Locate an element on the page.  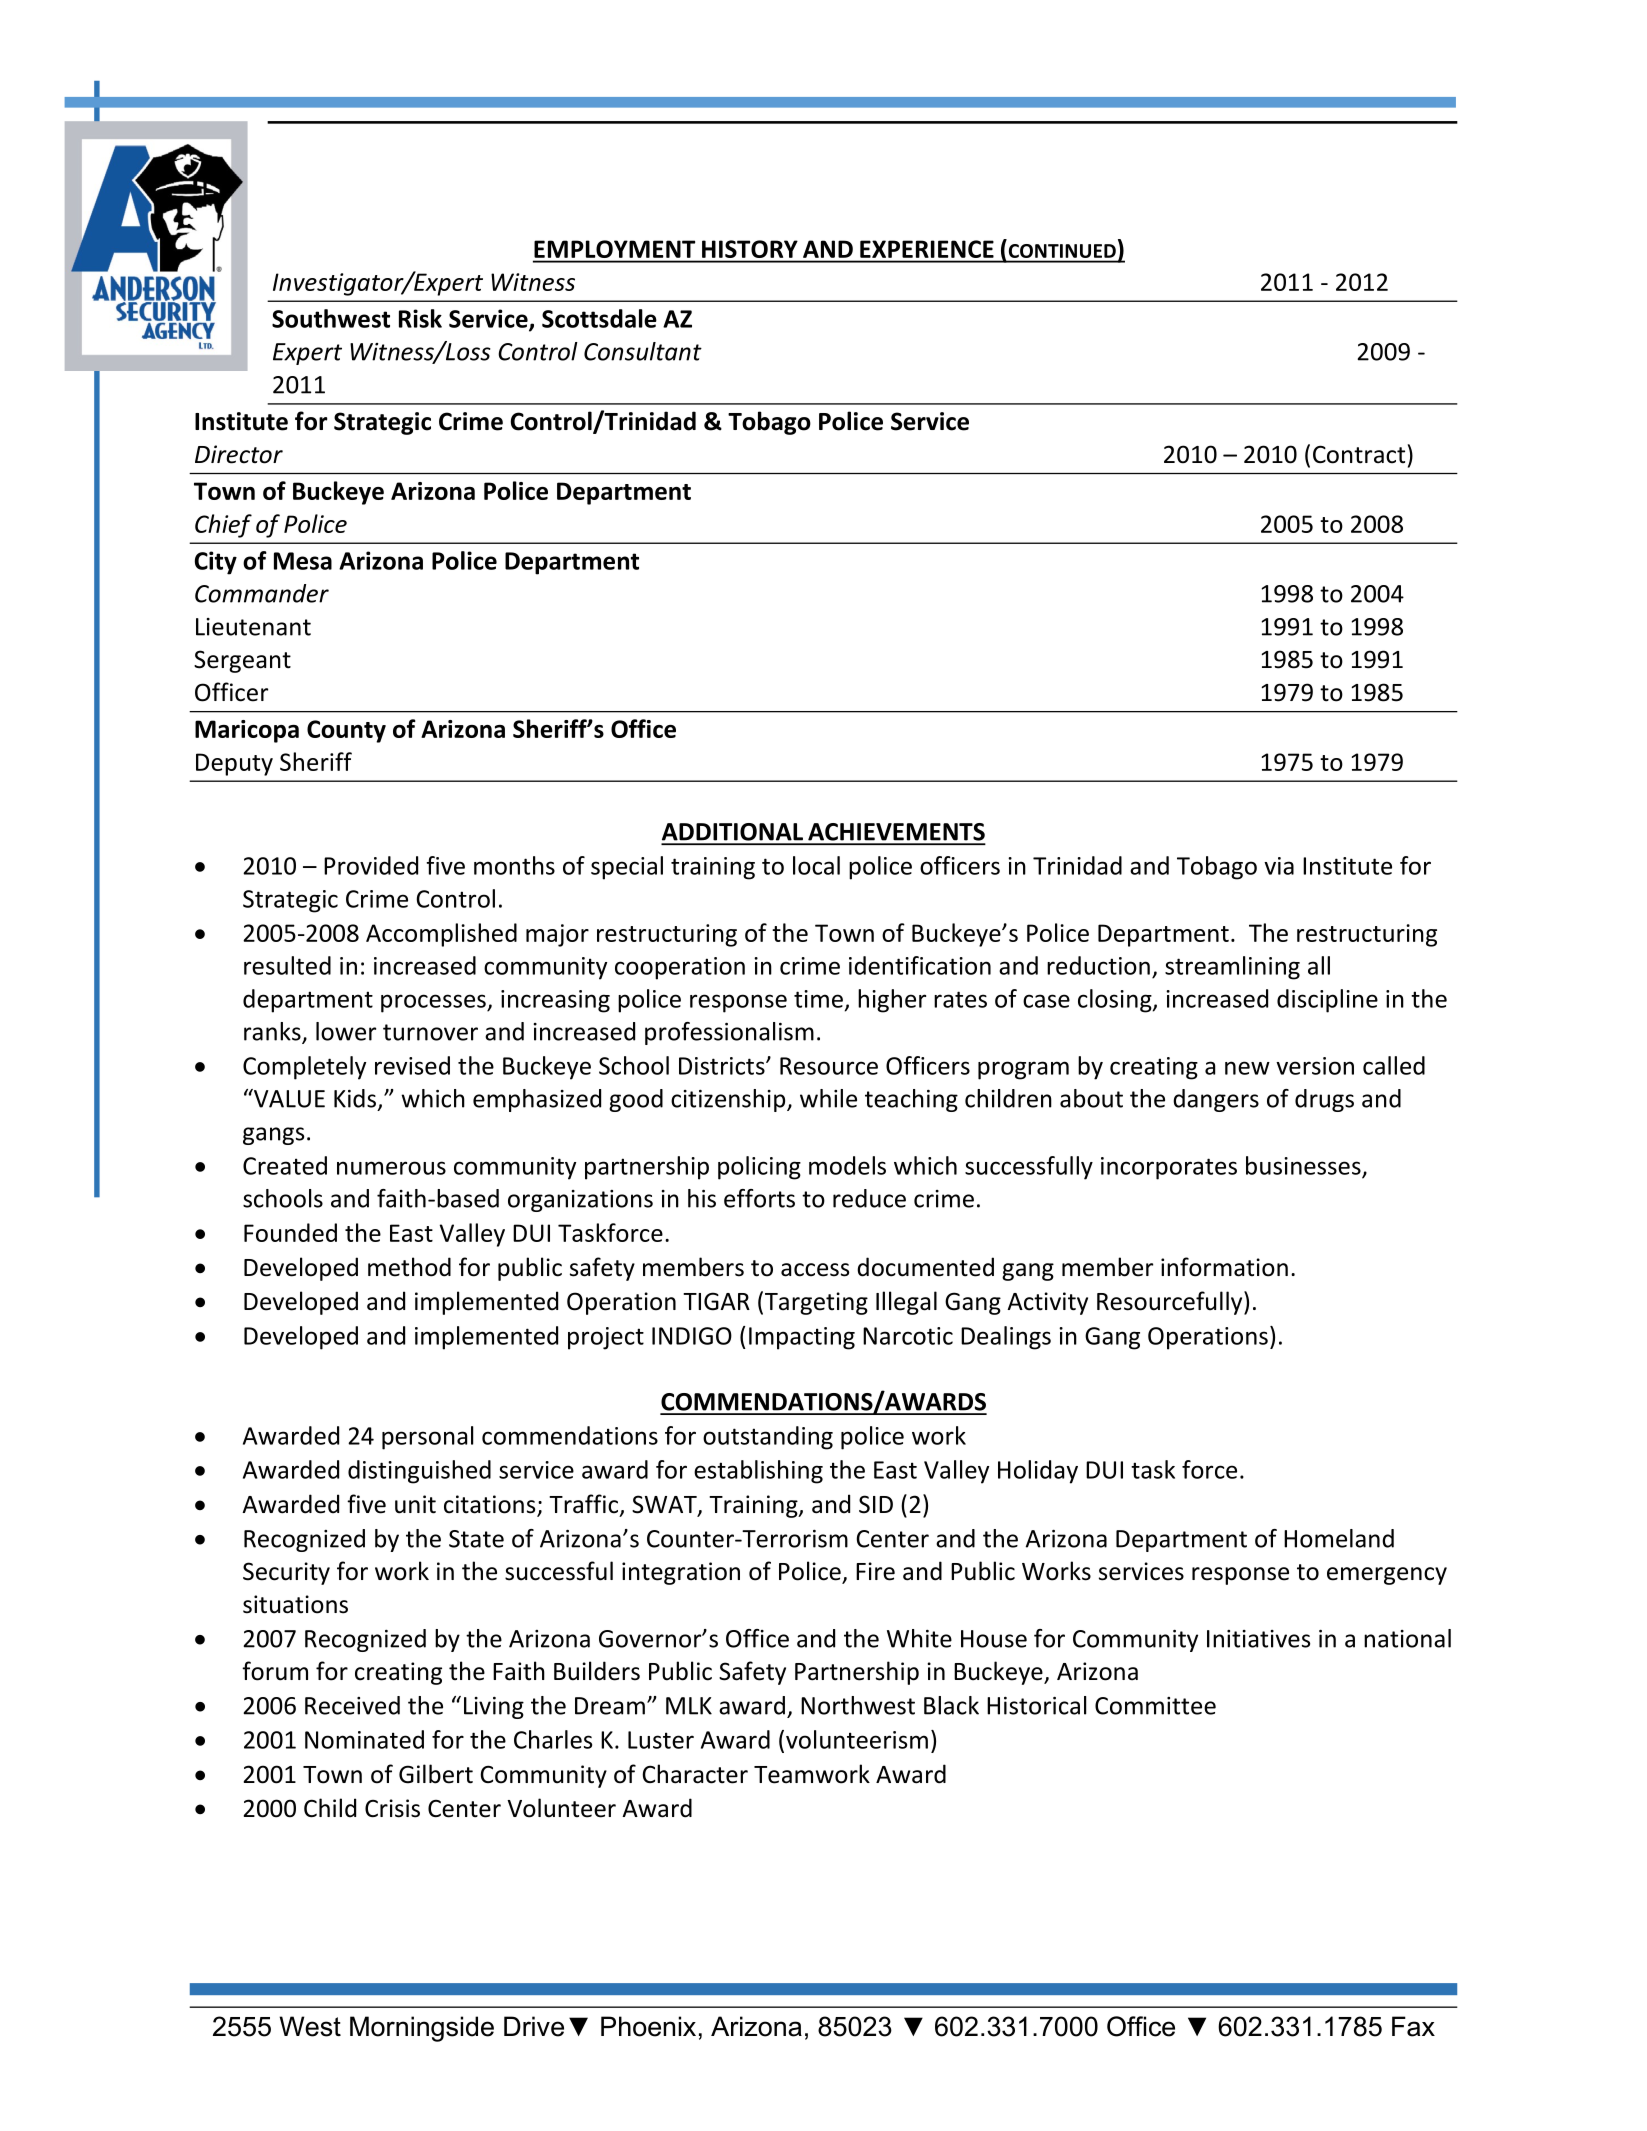
Contract is located at coordinates (1359, 454).
